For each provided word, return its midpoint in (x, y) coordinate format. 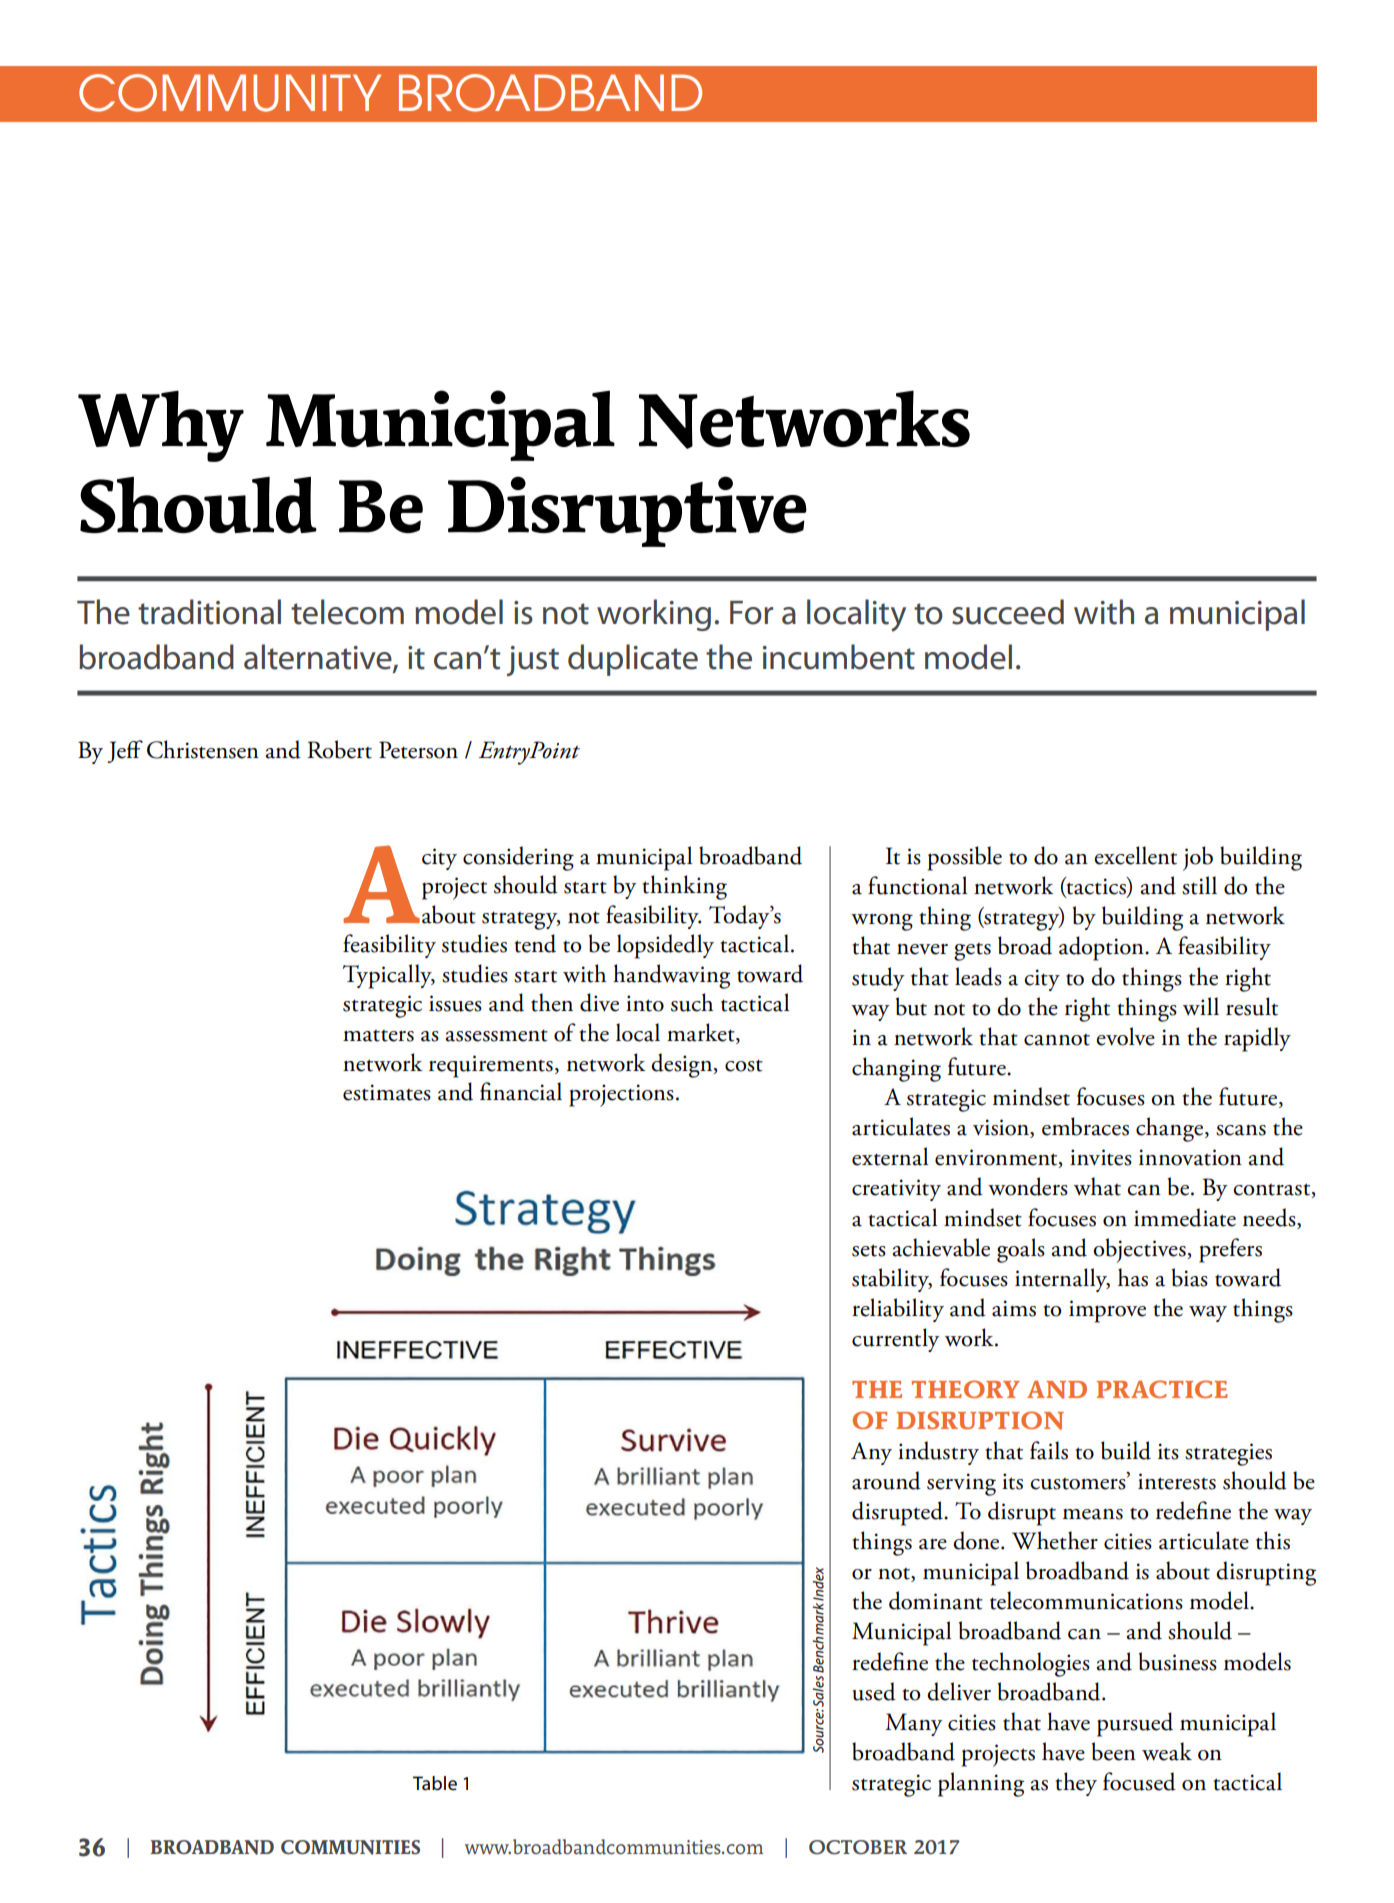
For (751, 613)
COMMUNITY (230, 93)
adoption (1102, 948)
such (692, 1002)
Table (435, 1783)
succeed (1008, 612)
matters (378, 1036)
